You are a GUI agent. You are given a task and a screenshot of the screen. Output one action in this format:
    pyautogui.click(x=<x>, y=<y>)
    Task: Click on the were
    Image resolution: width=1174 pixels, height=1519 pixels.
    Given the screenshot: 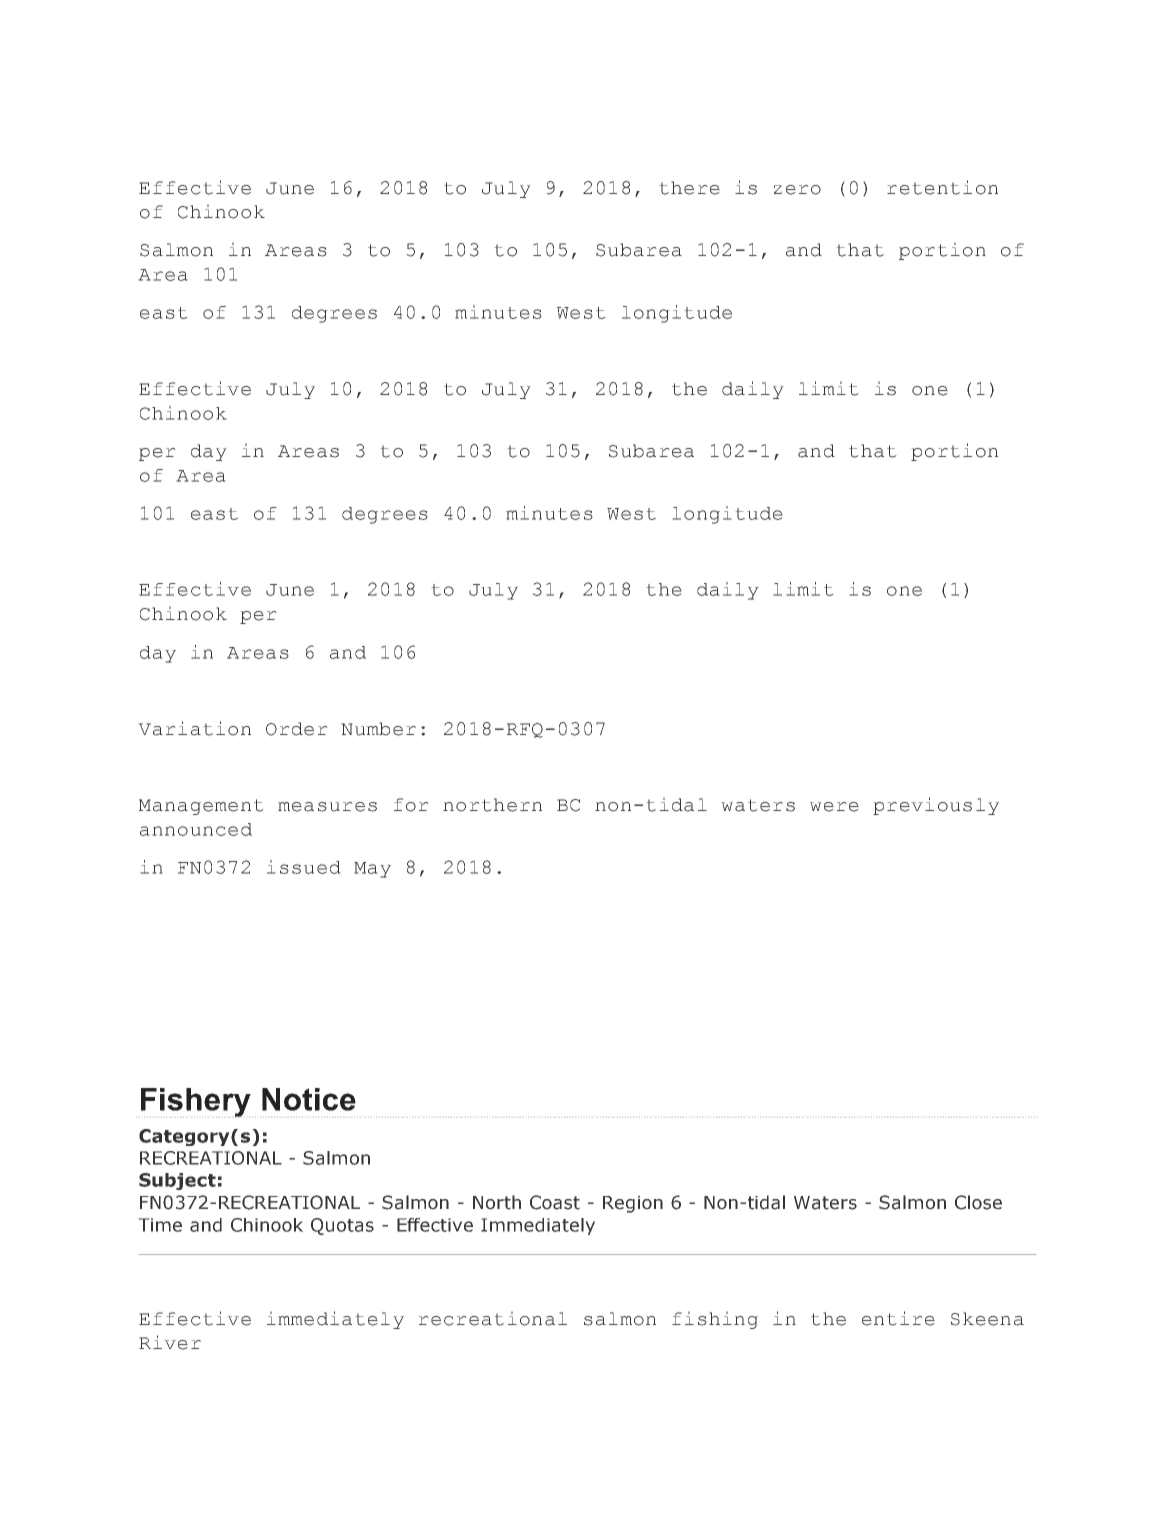 What is the action you would take?
    pyautogui.click(x=834, y=807)
